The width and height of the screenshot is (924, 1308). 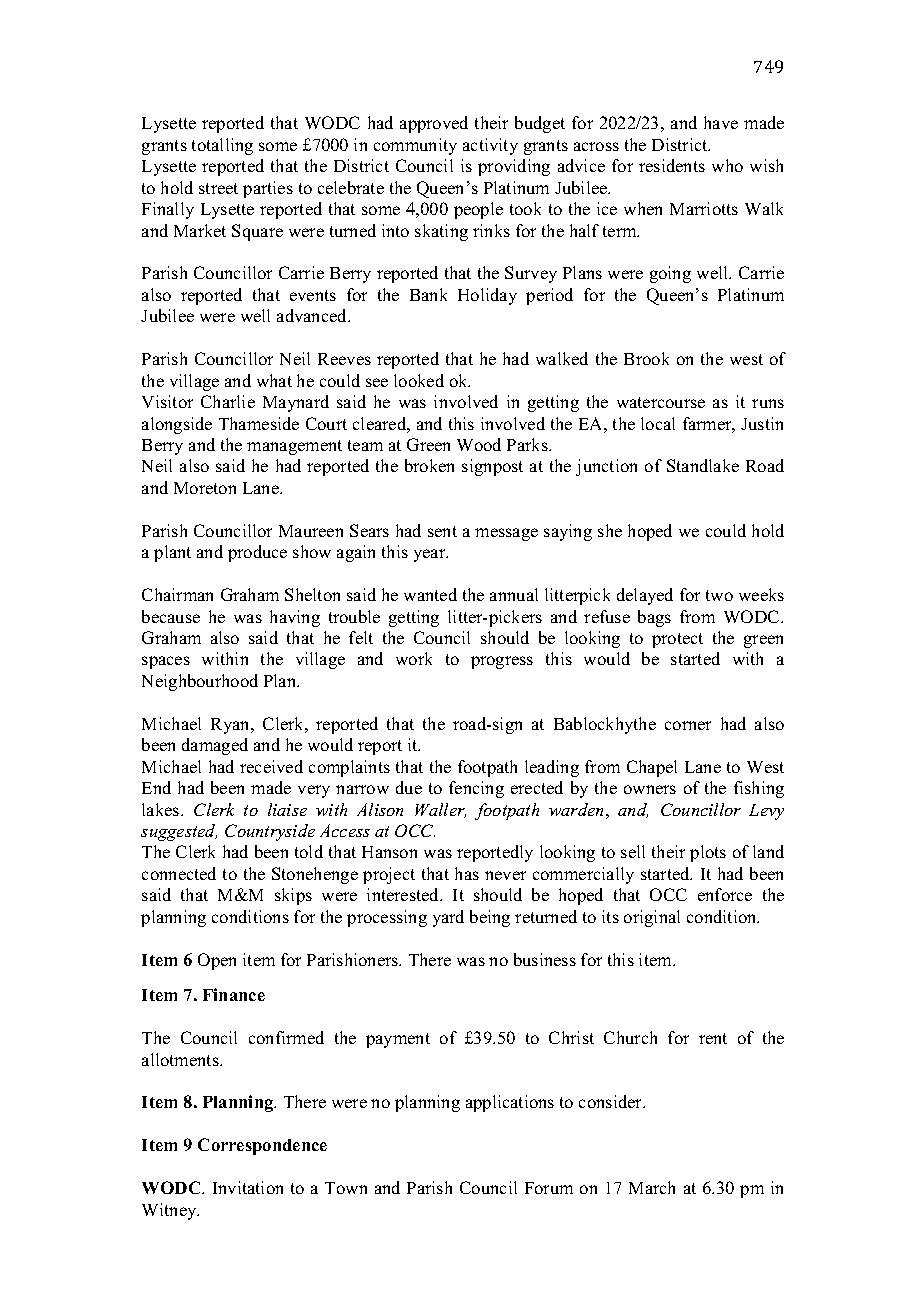 I want to click on Moreton, so click(x=205, y=488).
